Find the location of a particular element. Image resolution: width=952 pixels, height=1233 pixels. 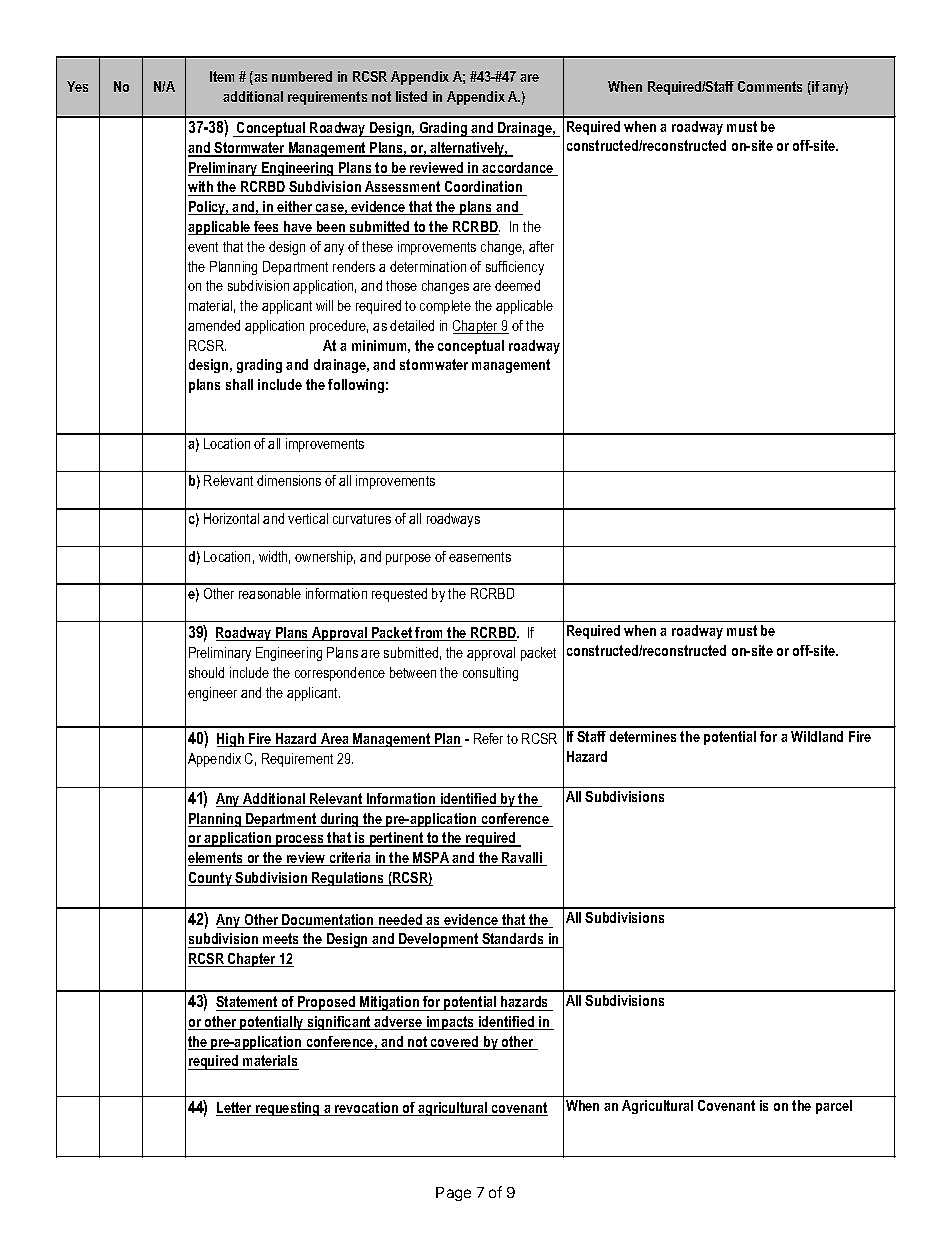

Comments is located at coordinates (770, 86).
